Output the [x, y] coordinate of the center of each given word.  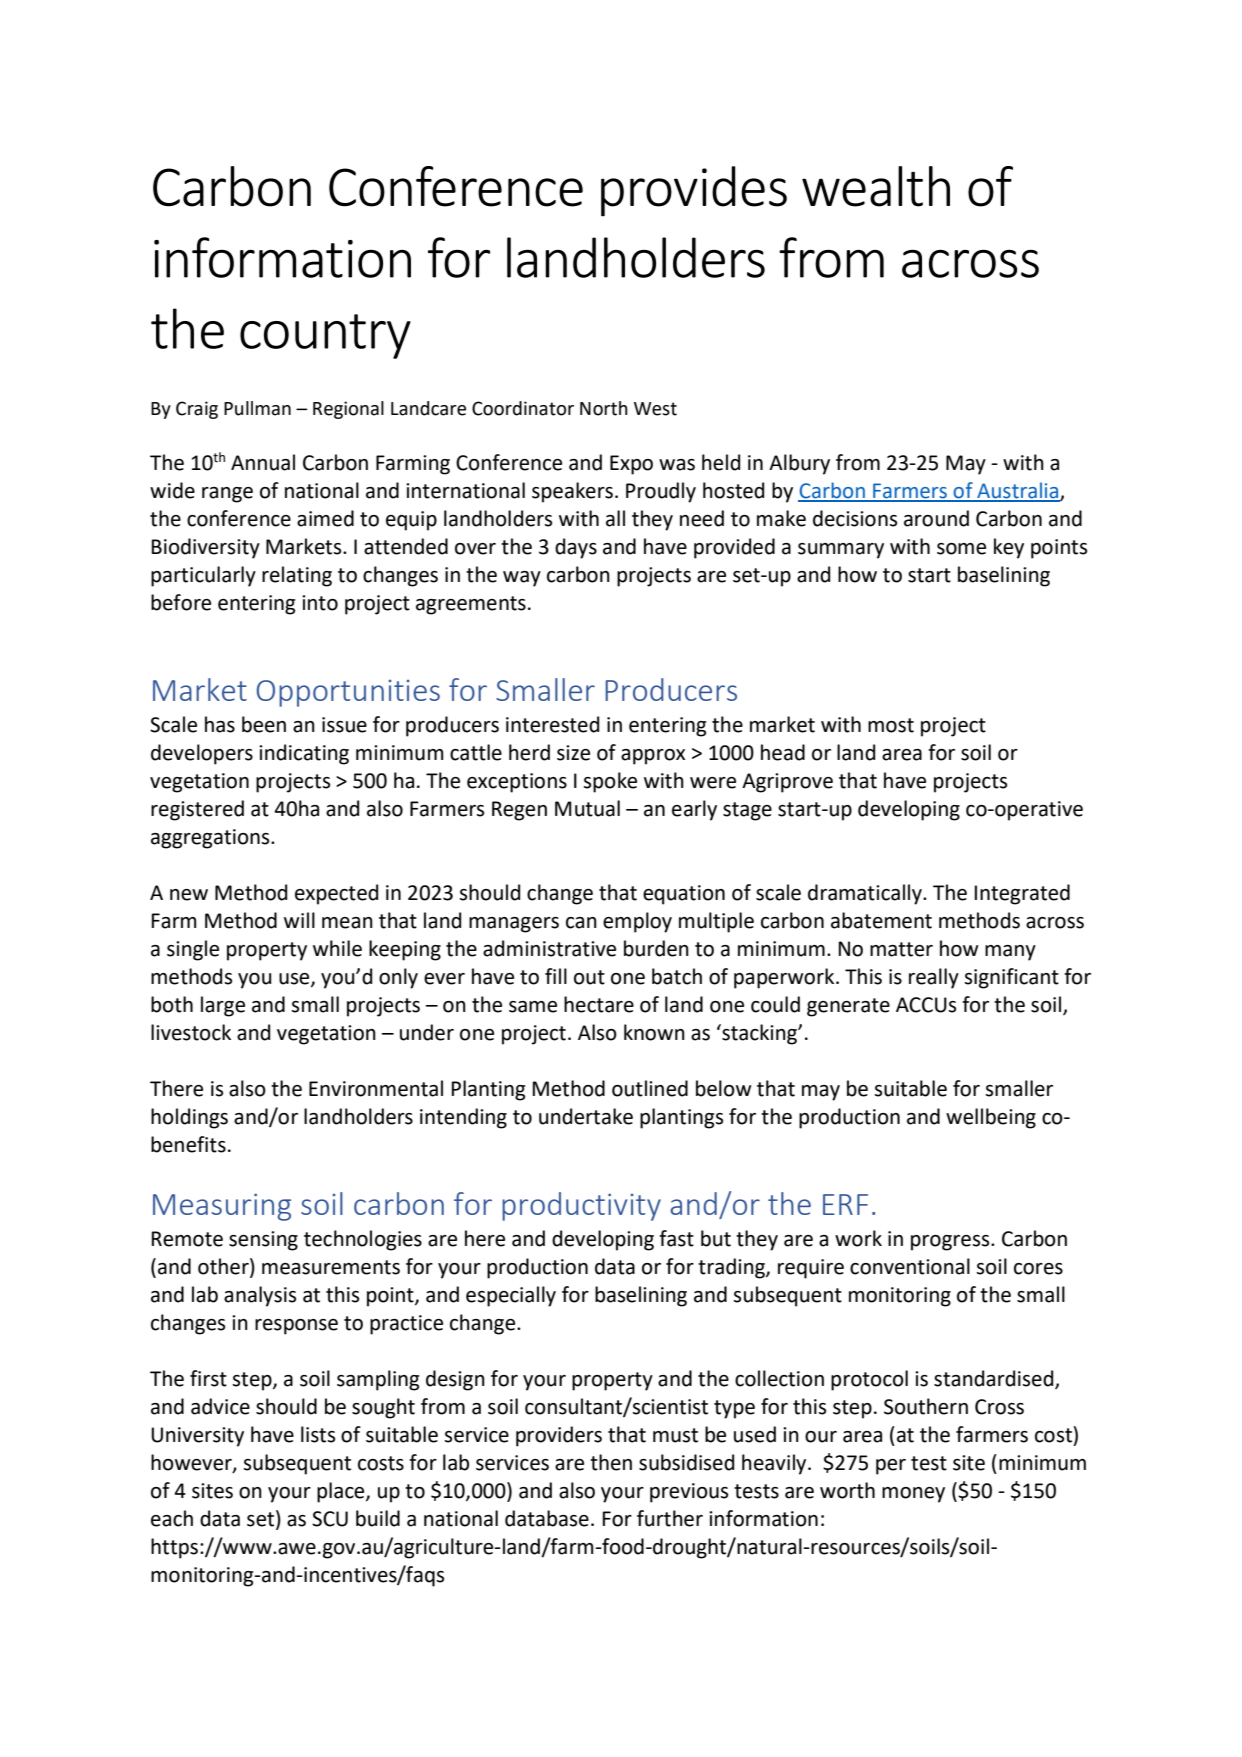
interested [552, 724]
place [342, 1492]
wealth [876, 186]
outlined [650, 1088]
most [891, 725]
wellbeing [991, 1118]
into [320, 603]
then [611, 1462]
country [325, 336]
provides [694, 191]
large [223, 1006]
